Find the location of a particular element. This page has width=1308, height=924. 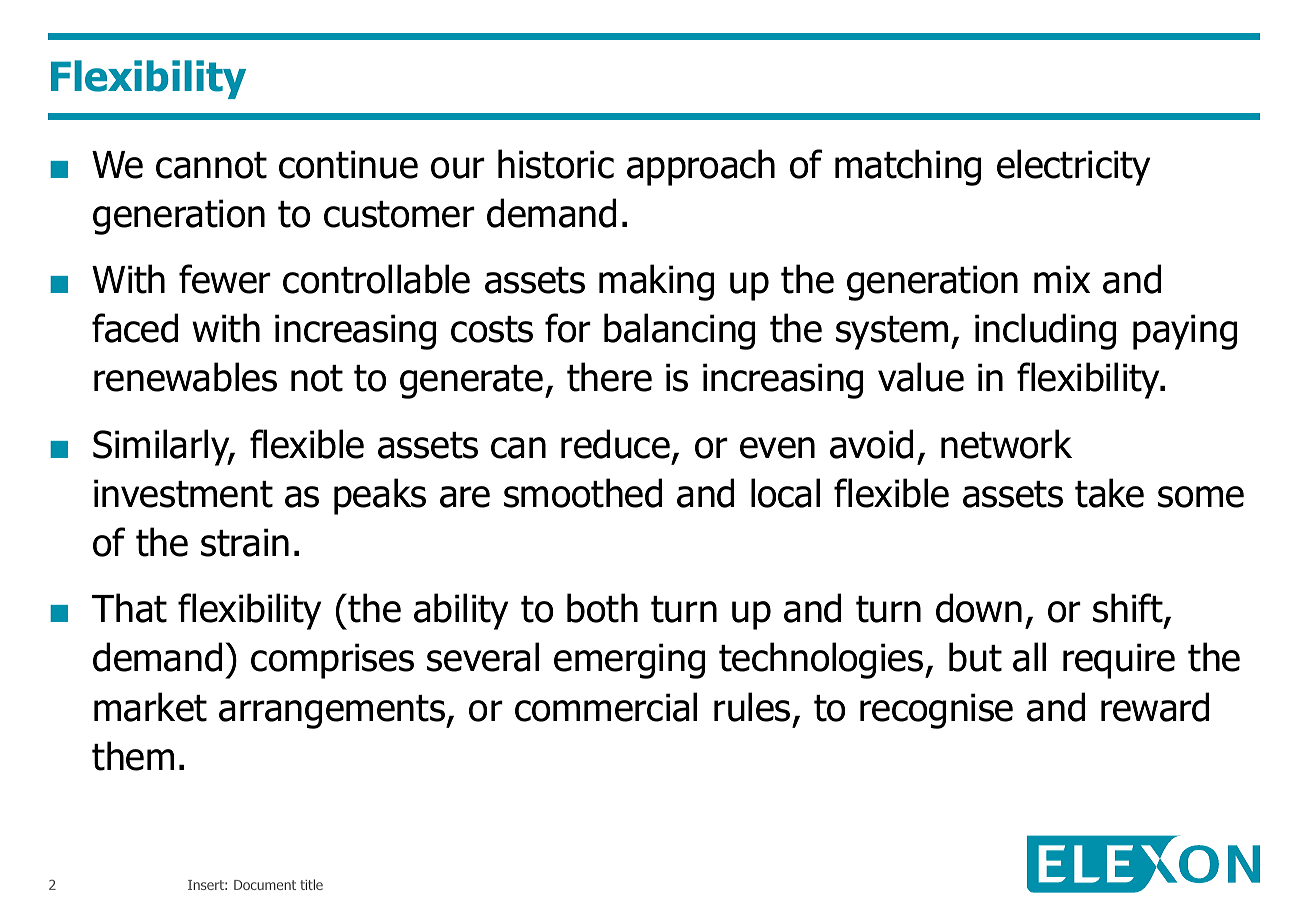

emerging is located at coordinates (629, 661).
